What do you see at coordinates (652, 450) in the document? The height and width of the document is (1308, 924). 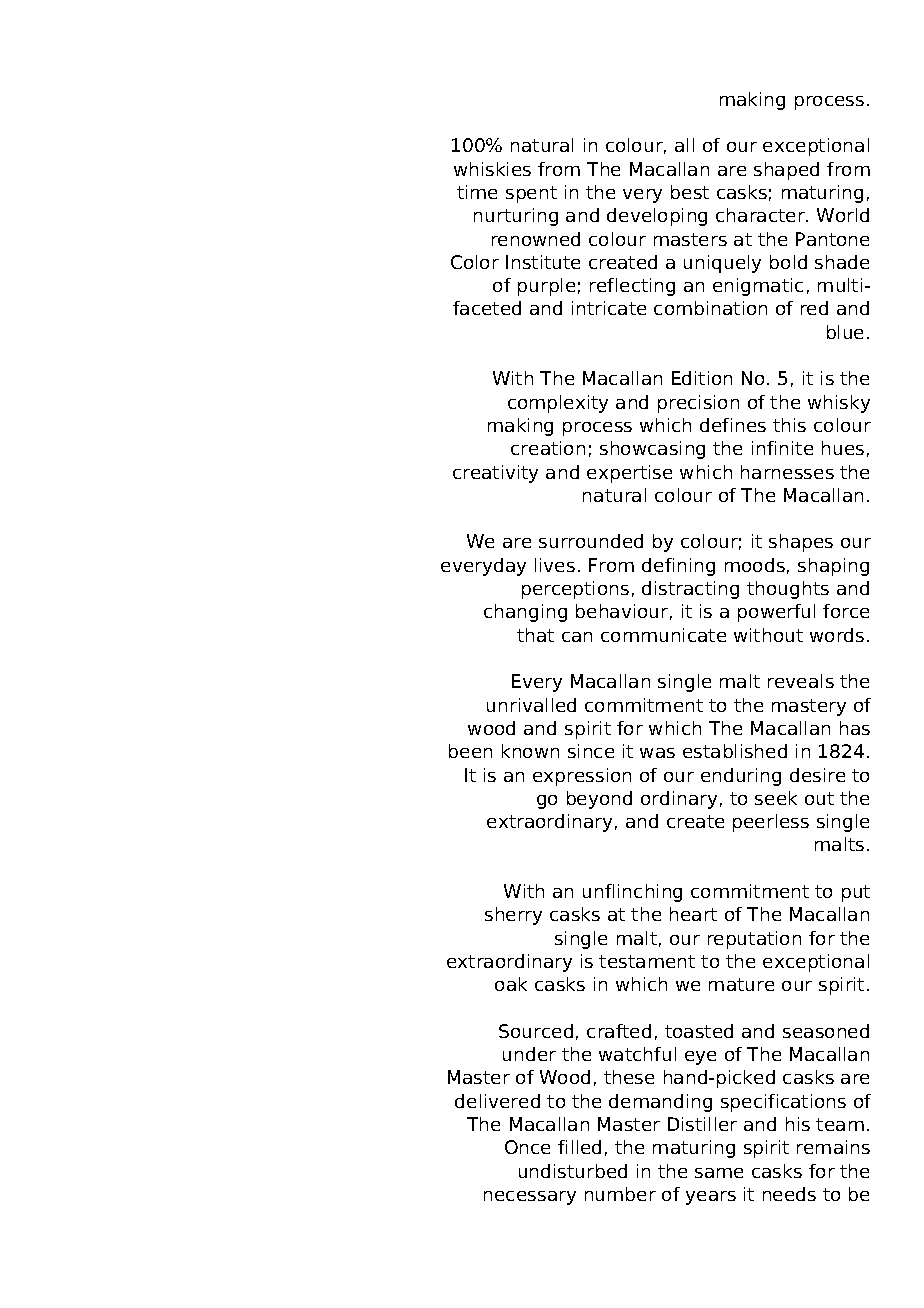 I see `showcasing` at bounding box center [652, 450].
